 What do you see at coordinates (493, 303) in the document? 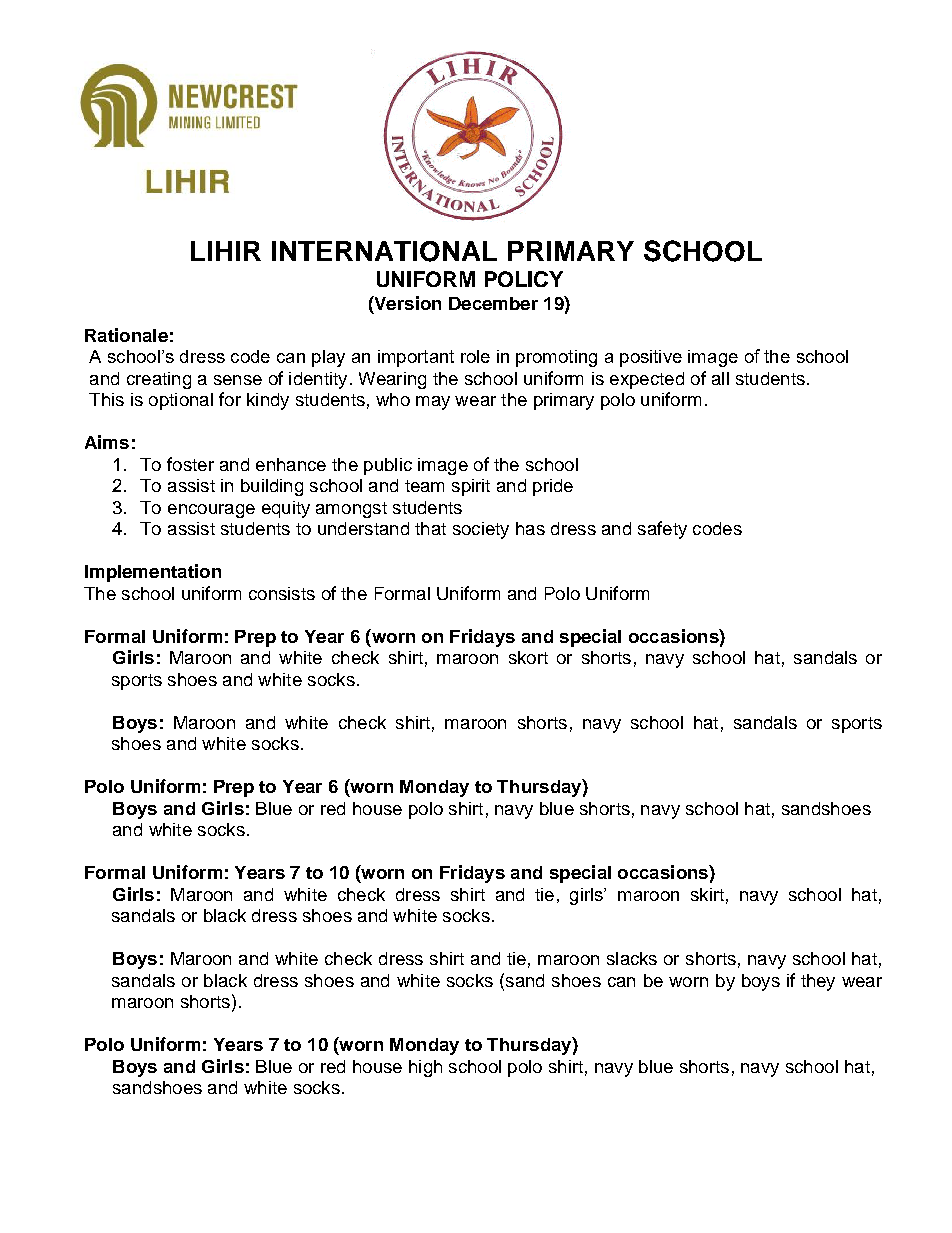
I see `December` at bounding box center [493, 303].
